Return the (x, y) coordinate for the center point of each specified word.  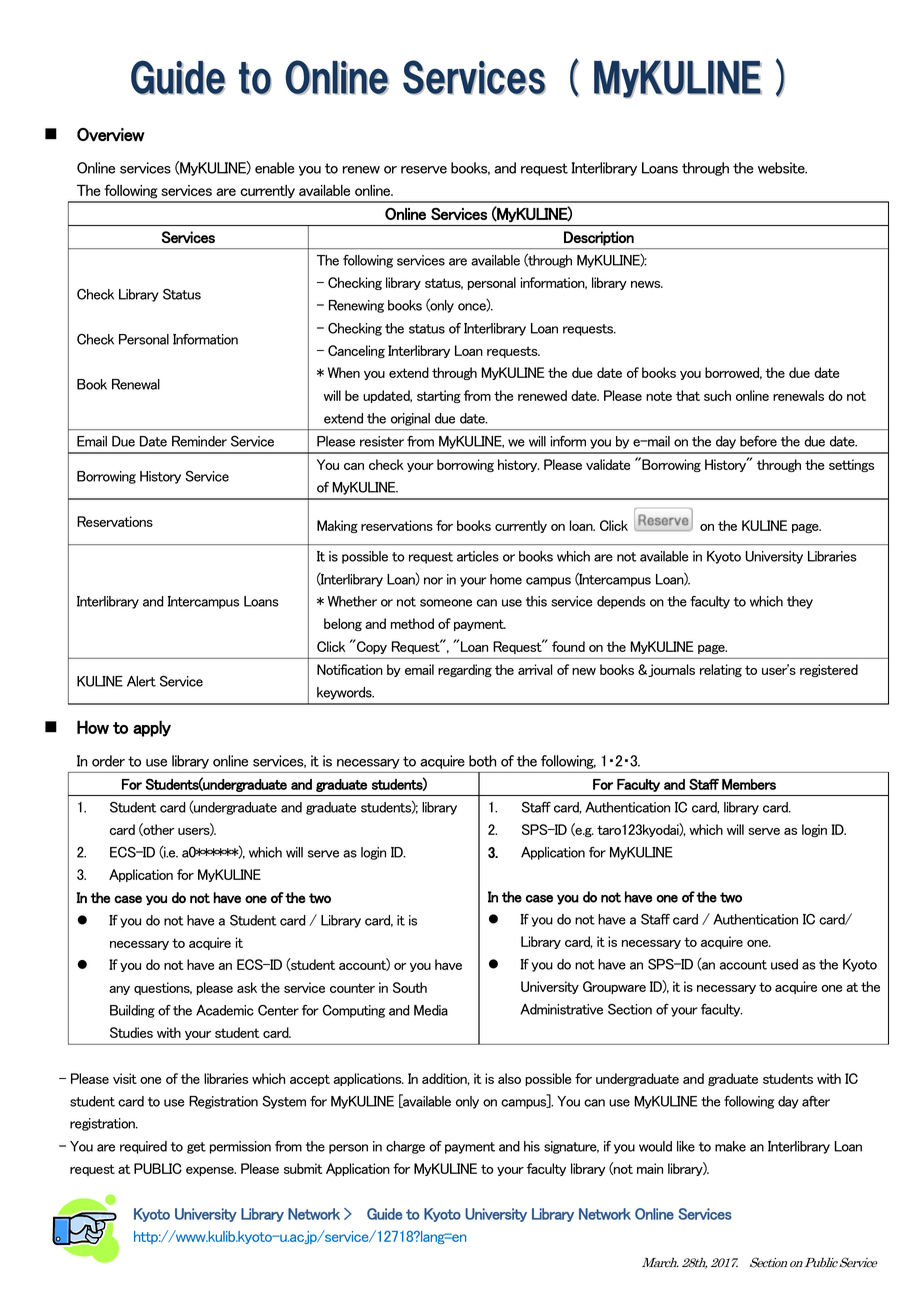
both (482, 761)
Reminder (199, 441)
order (108, 761)
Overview (111, 135)
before (758, 441)
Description (599, 238)
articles (478, 556)
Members (749, 784)
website (782, 168)
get (196, 1148)
